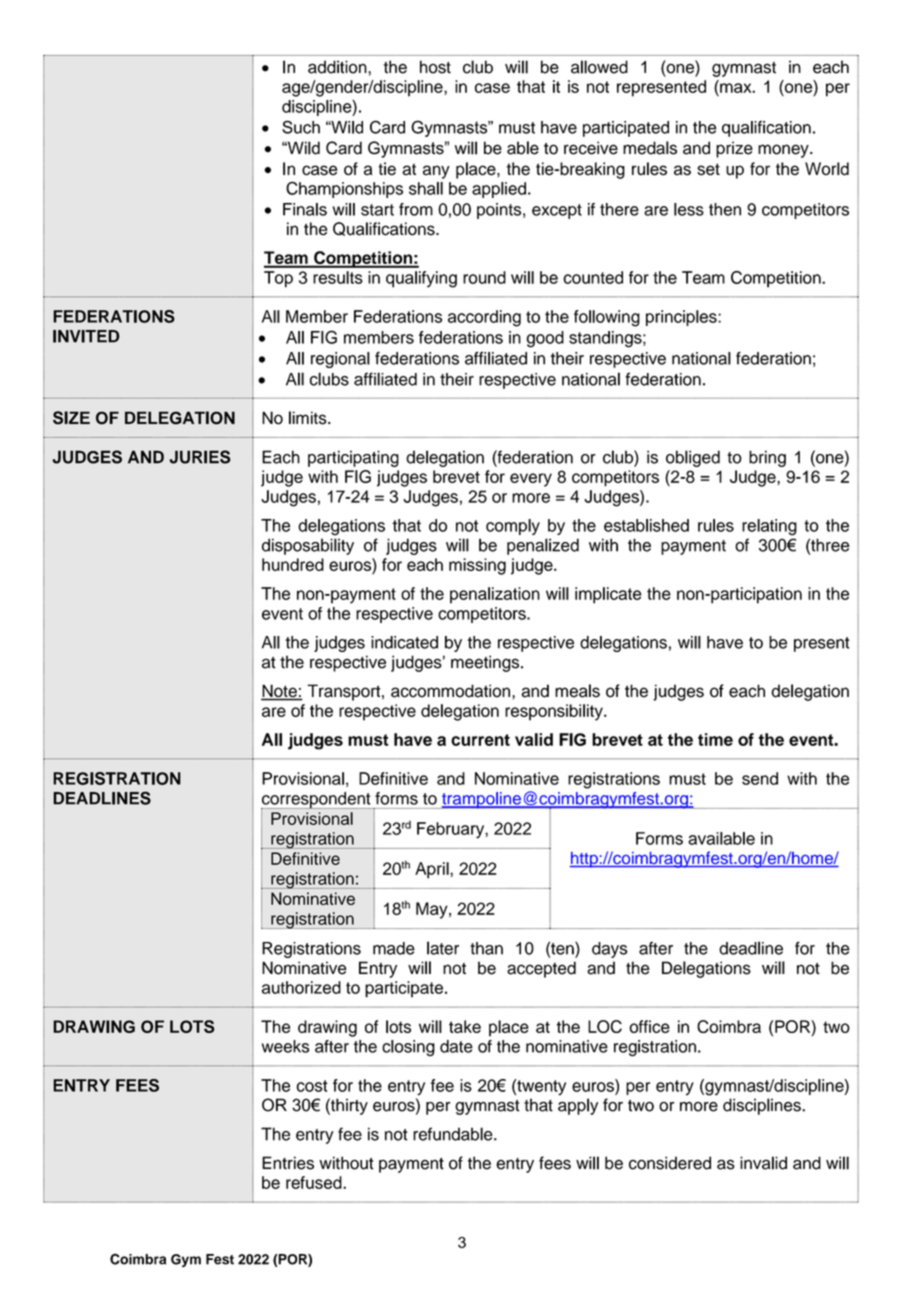  What do you see at coordinates (608, 595) in the document?
I see `implicate` at bounding box center [608, 595].
